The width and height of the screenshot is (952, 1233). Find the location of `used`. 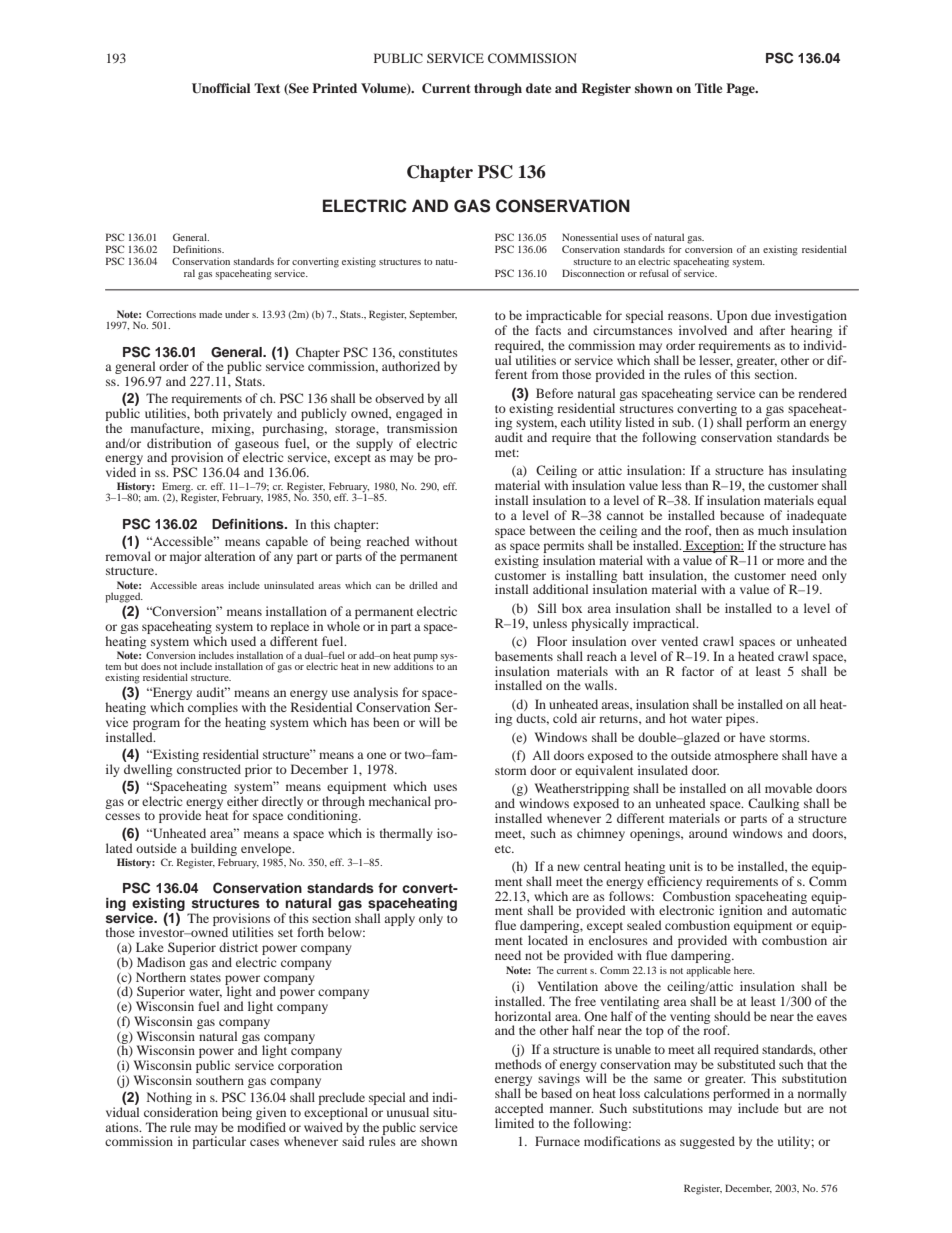

used is located at coordinates (243, 641).
